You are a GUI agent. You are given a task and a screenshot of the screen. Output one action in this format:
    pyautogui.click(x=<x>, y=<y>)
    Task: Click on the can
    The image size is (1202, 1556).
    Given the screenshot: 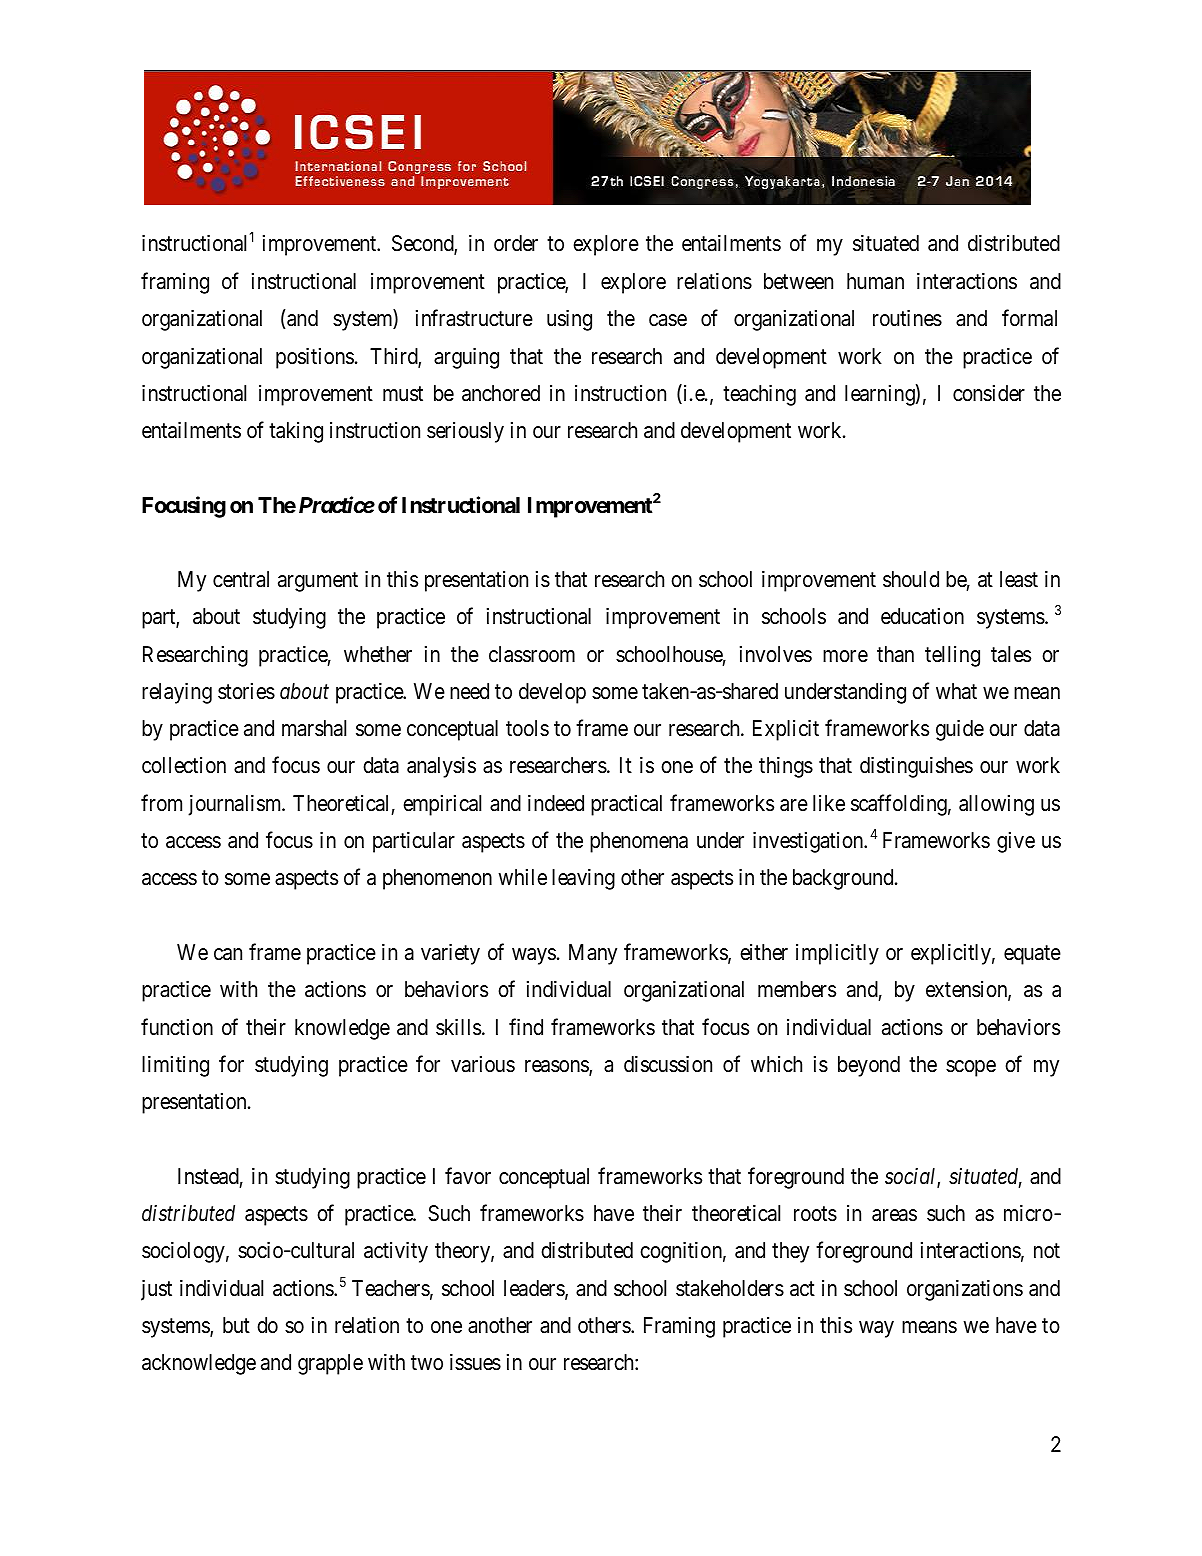 What is the action you would take?
    pyautogui.click(x=228, y=954)
